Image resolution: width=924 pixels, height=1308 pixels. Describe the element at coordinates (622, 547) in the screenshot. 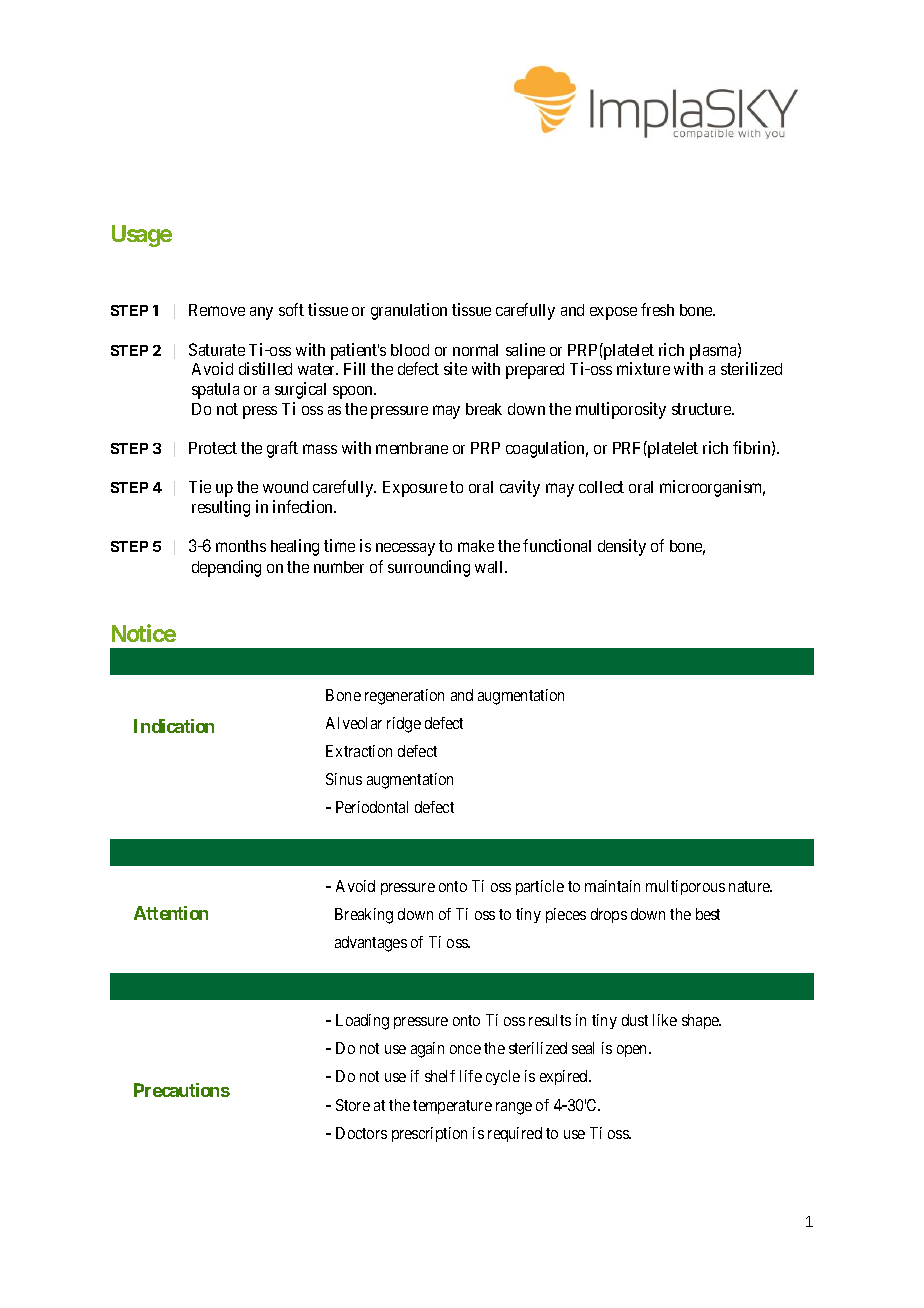

I see `density` at that location.
